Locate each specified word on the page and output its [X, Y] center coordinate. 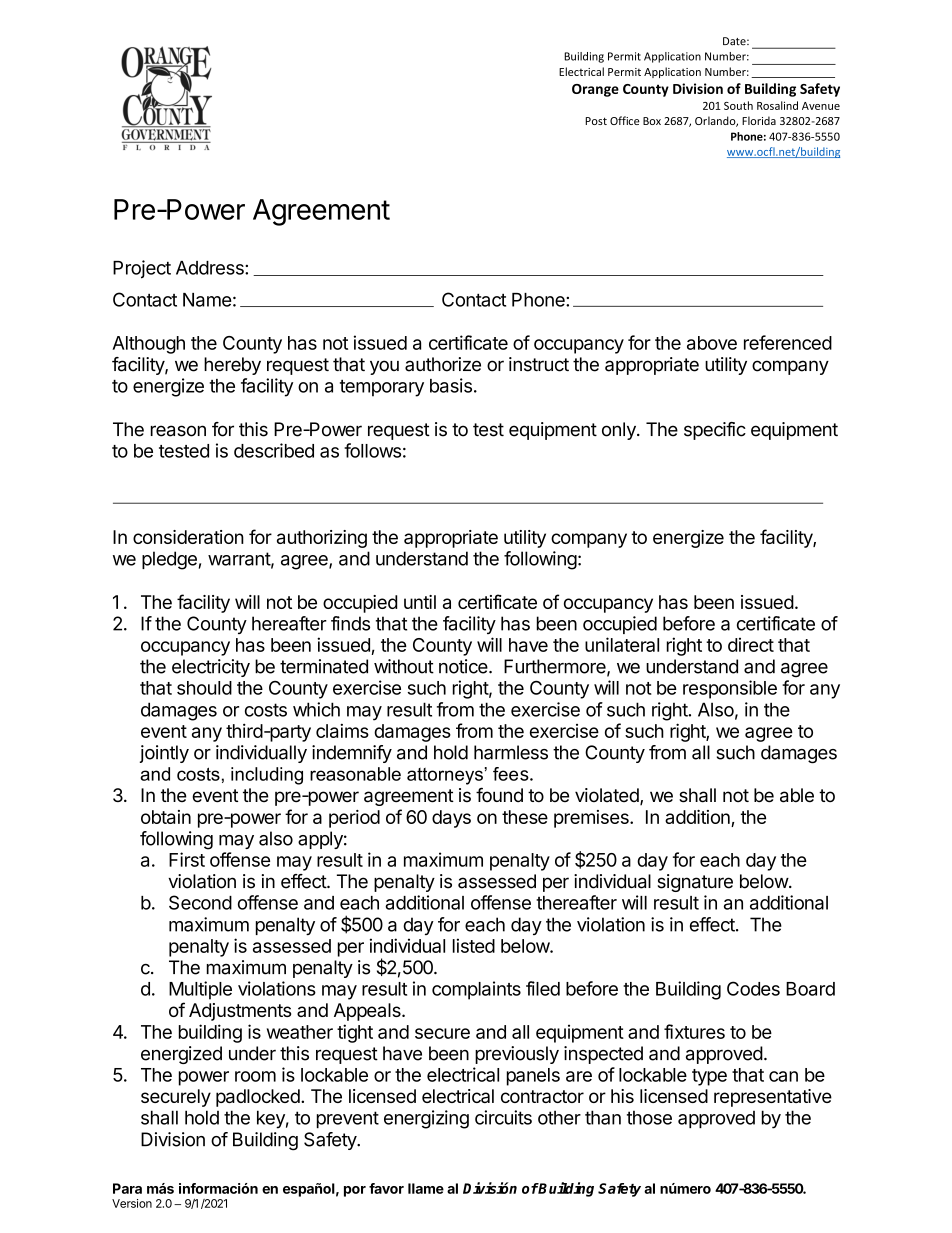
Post [596, 121]
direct [751, 644]
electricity [211, 668]
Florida [759, 120]
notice [464, 666]
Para [127, 1188]
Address [211, 268]
